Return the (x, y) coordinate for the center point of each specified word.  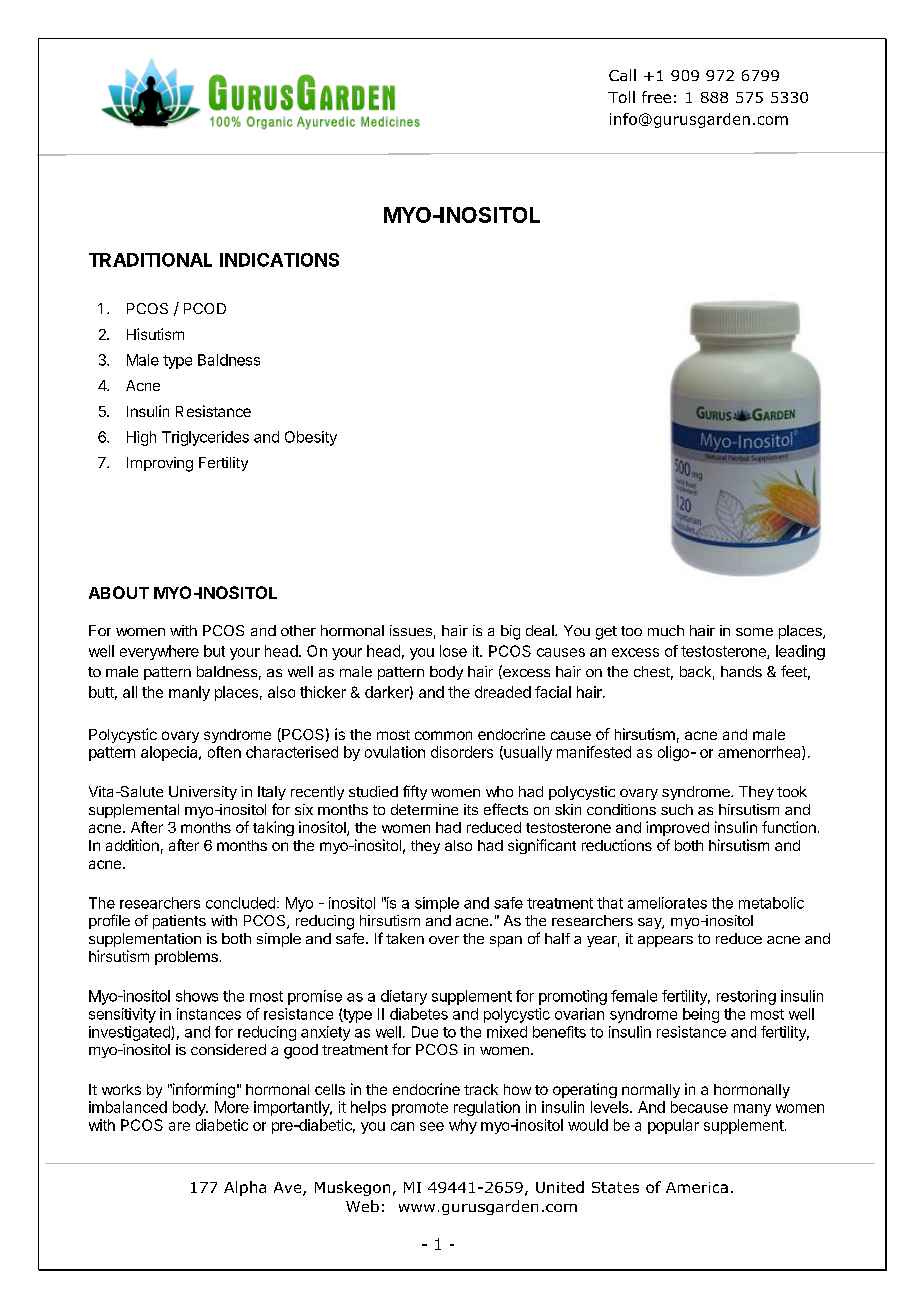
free (656, 97)
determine (424, 809)
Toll (621, 97)
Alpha (245, 1188)
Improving (160, 464)
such (677, 809)
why (463, 1126)
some (754, 632)
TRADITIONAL (150, 260)
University (203, 793)
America (697, 1187)
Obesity (311, 438)
